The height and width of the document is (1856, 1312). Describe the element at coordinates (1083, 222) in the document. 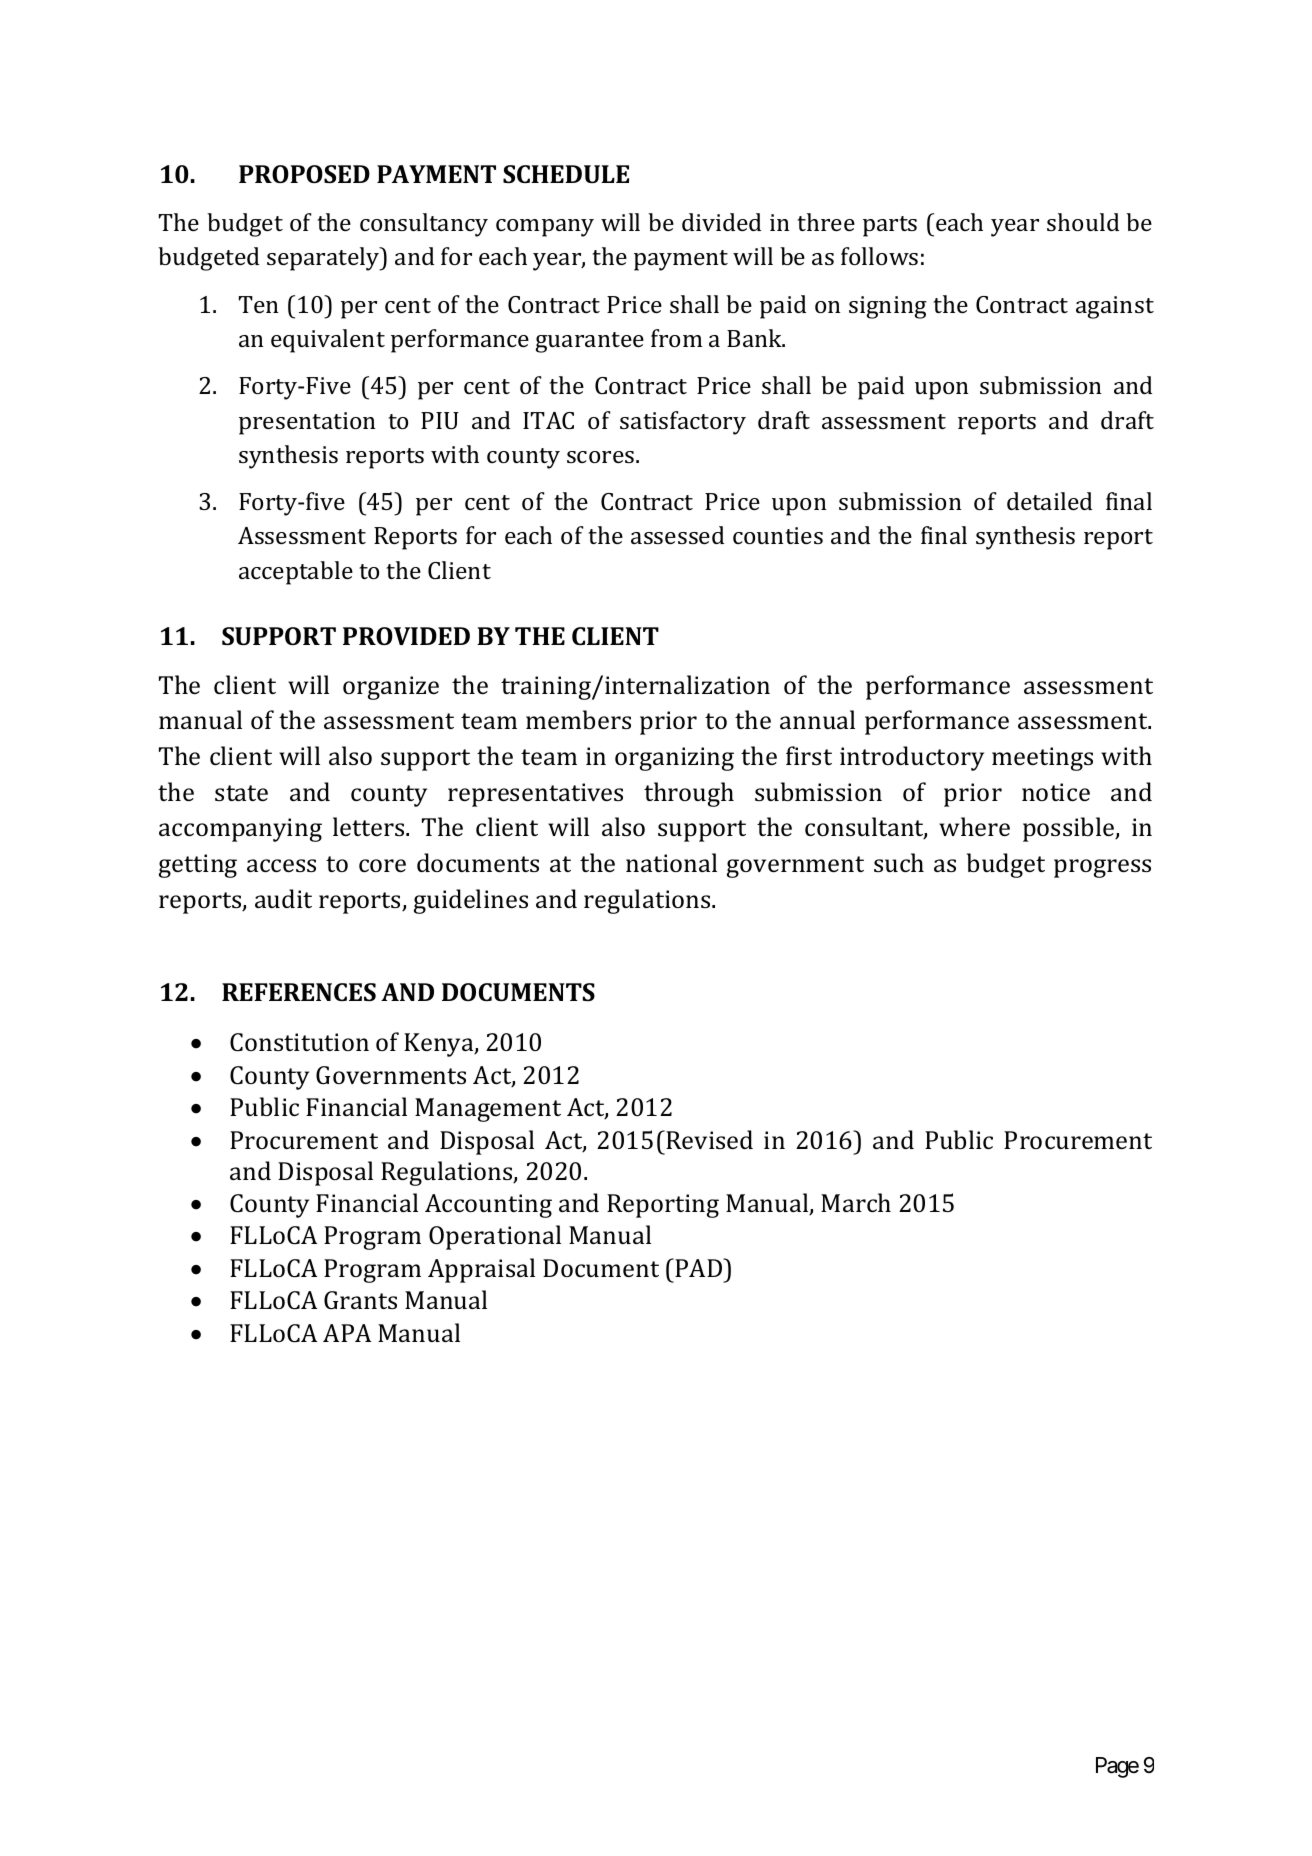

I see `should` at that location.
